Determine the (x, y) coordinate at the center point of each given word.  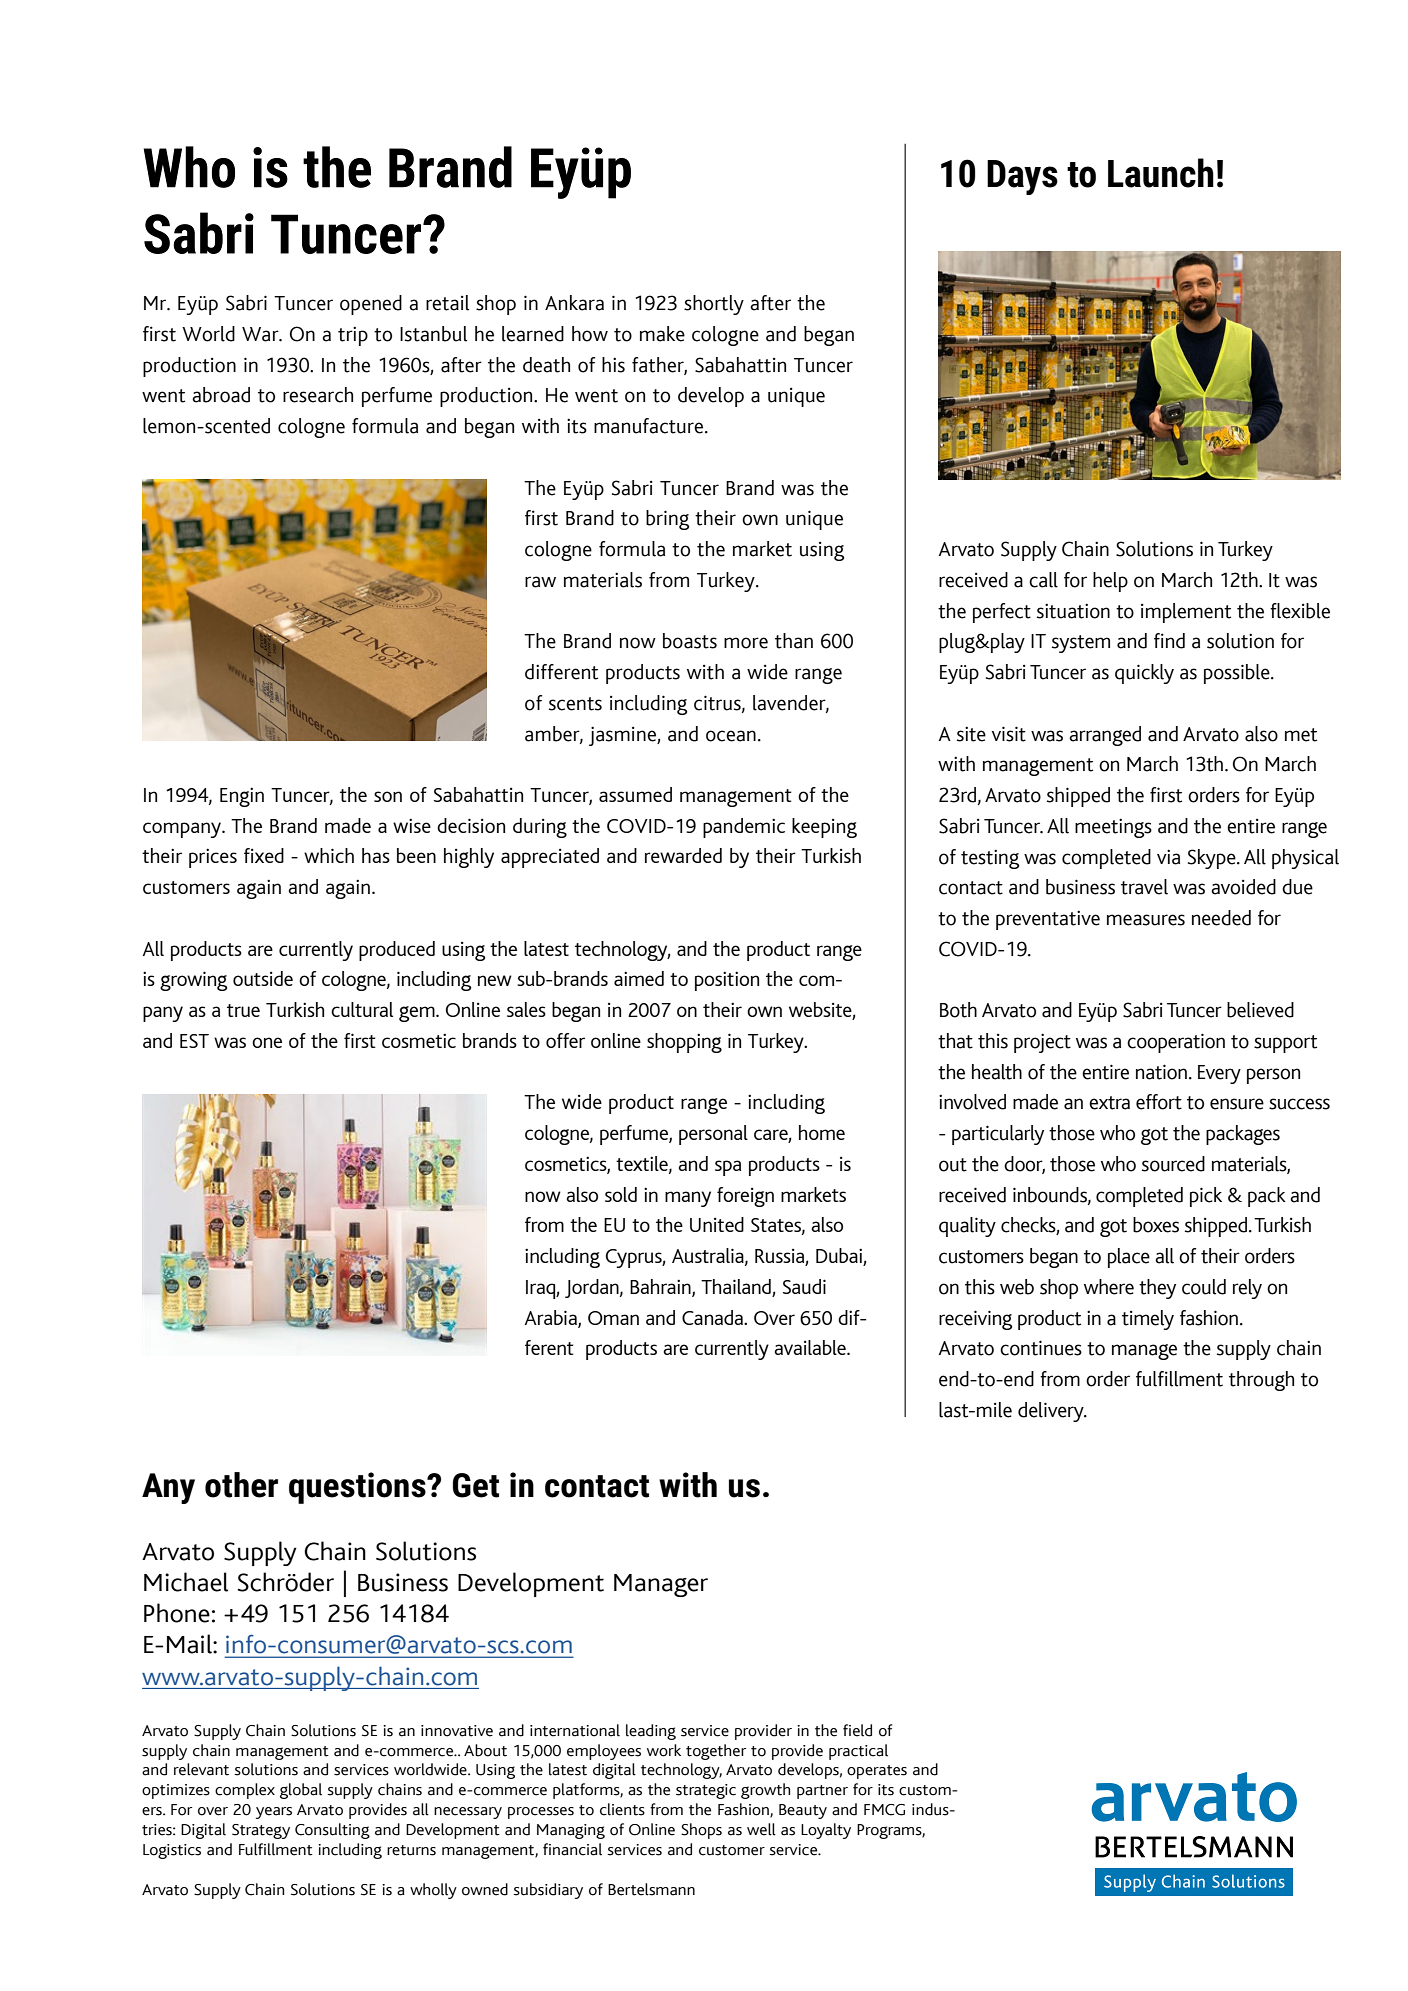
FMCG (884, 1810)
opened (371, 305)
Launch (1161, 173)
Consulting (332, 1831)
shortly (714, 305)
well (761, 1829)
